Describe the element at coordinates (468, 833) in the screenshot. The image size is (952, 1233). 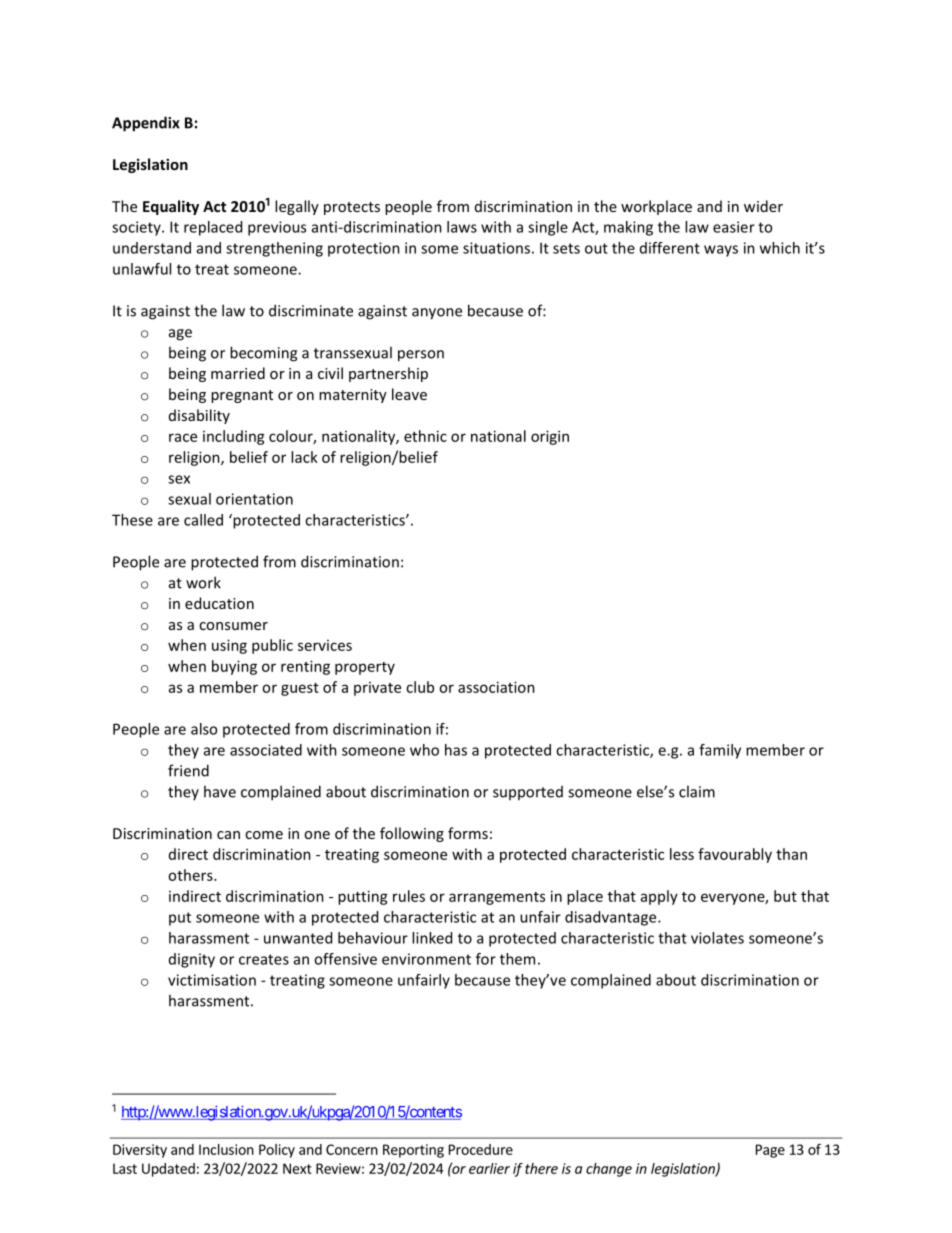
I see `forms` at that location.
